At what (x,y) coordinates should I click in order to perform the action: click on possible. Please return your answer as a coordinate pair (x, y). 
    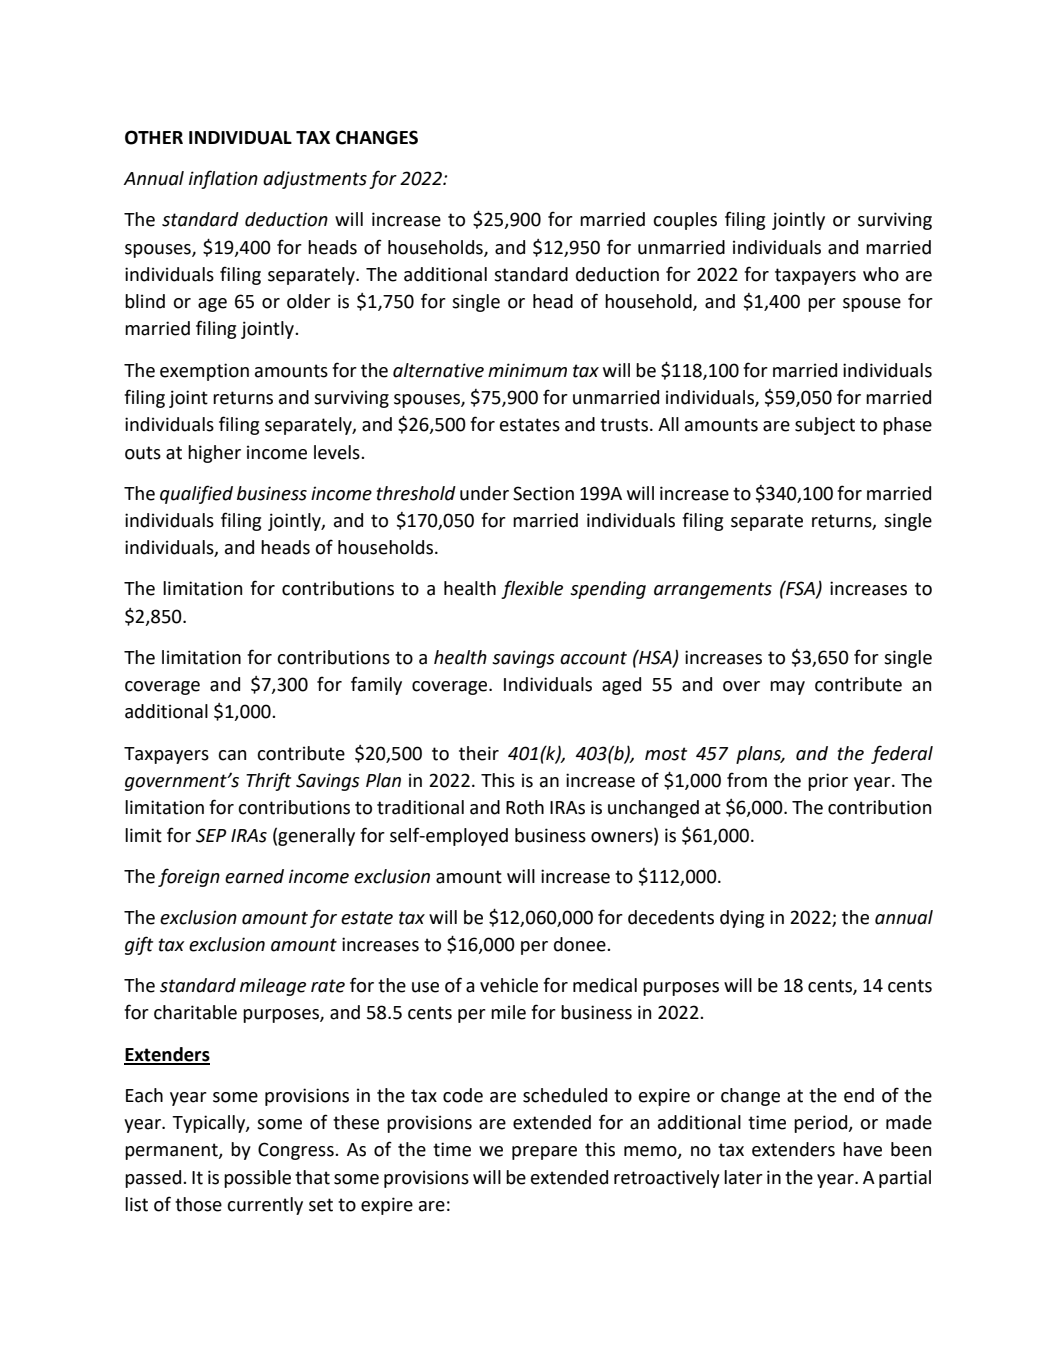
    Looking at the image, I should click on (257, 1179).
